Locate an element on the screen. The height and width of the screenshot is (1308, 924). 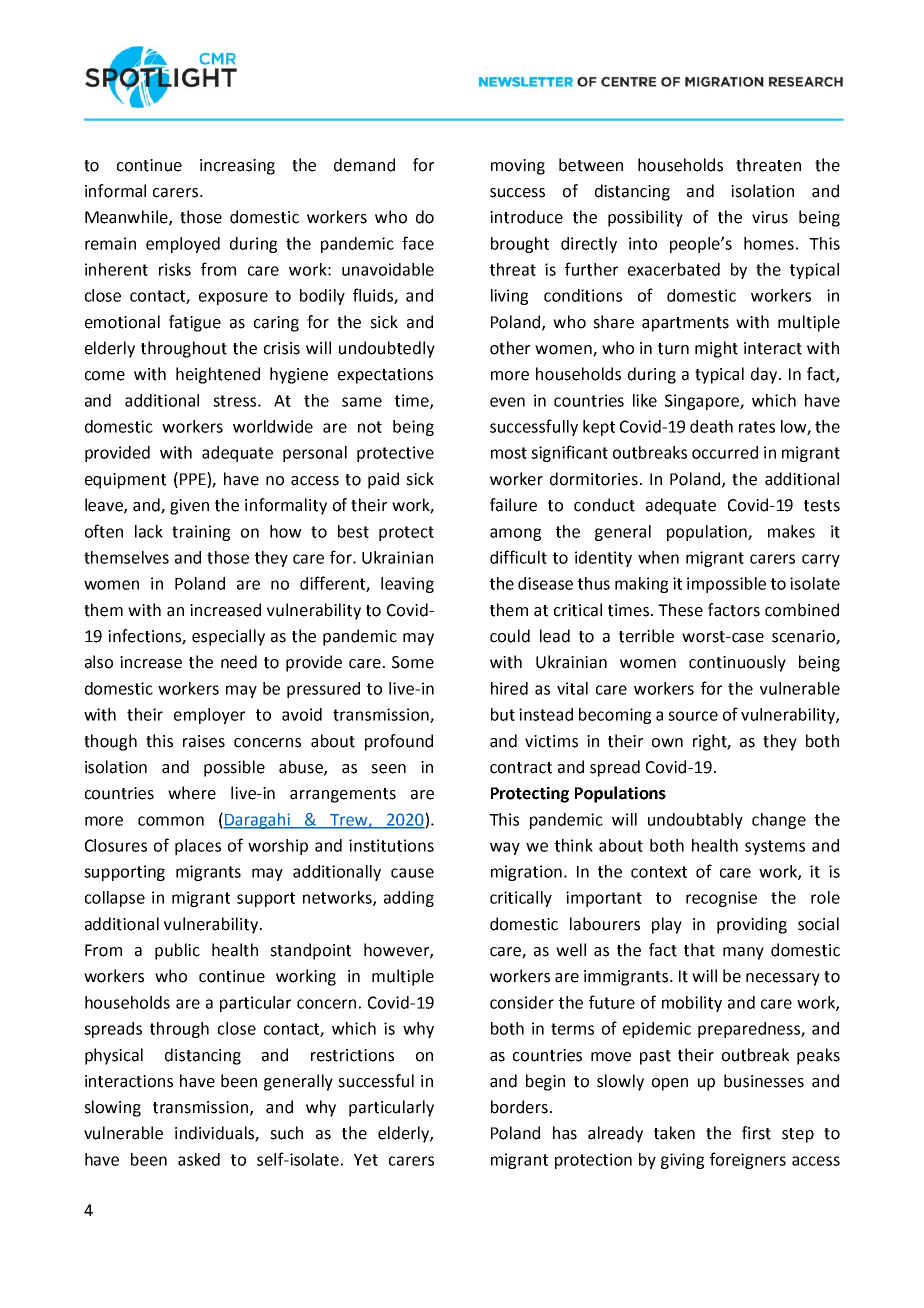
virus is located at coordinates (770, 217).
